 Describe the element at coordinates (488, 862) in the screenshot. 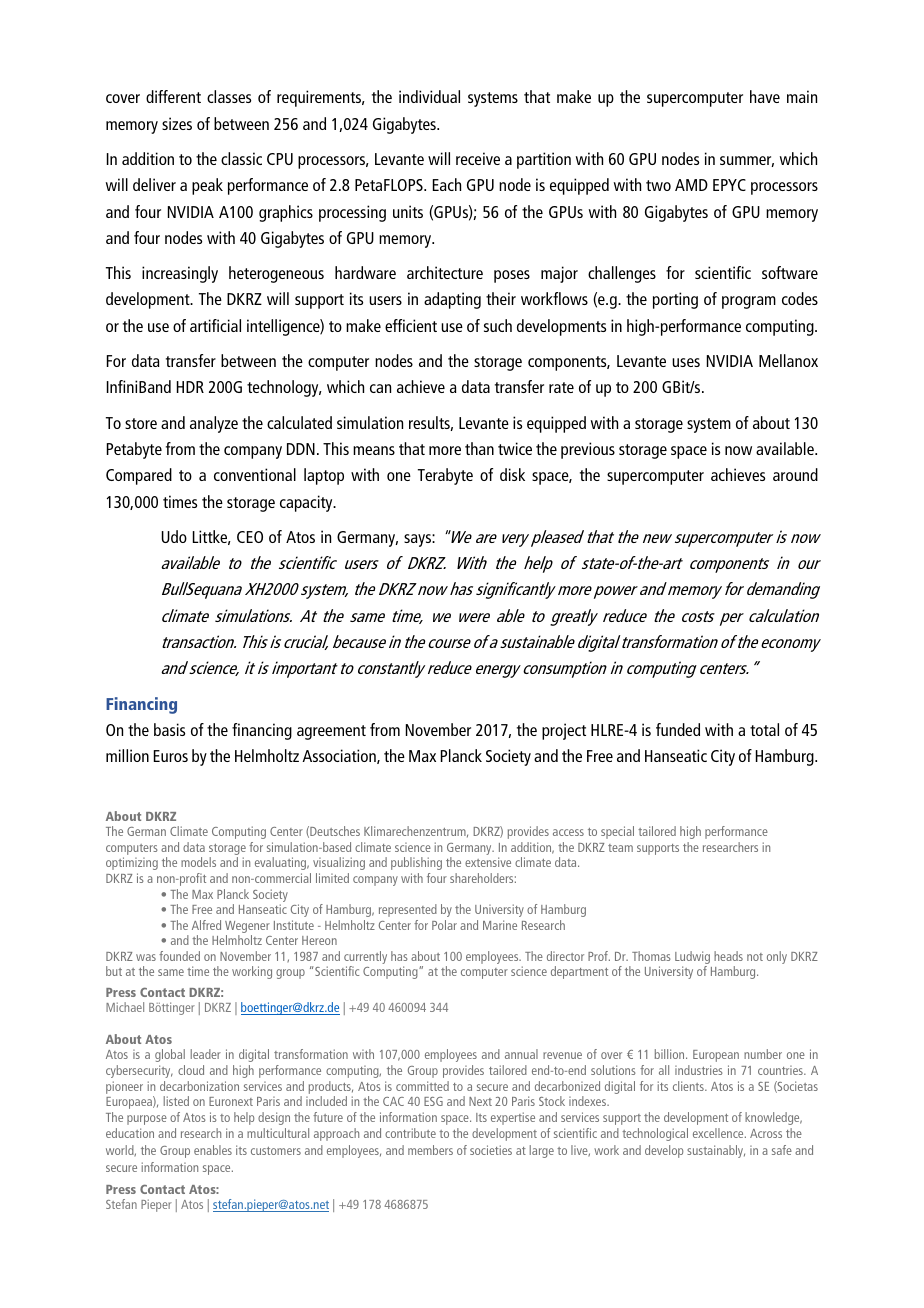

I see `extensive` at that location.
